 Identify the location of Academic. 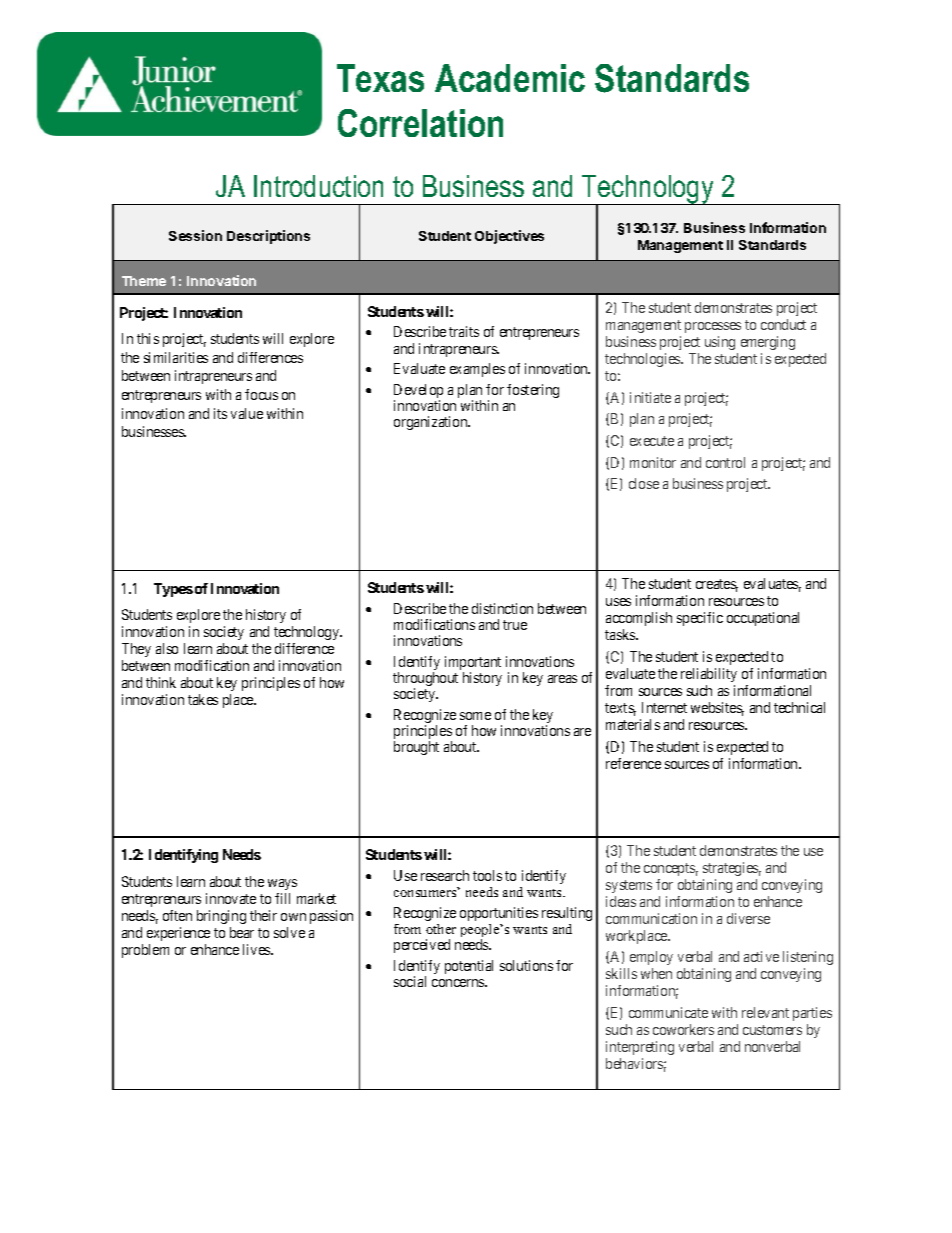
(510, 78).
